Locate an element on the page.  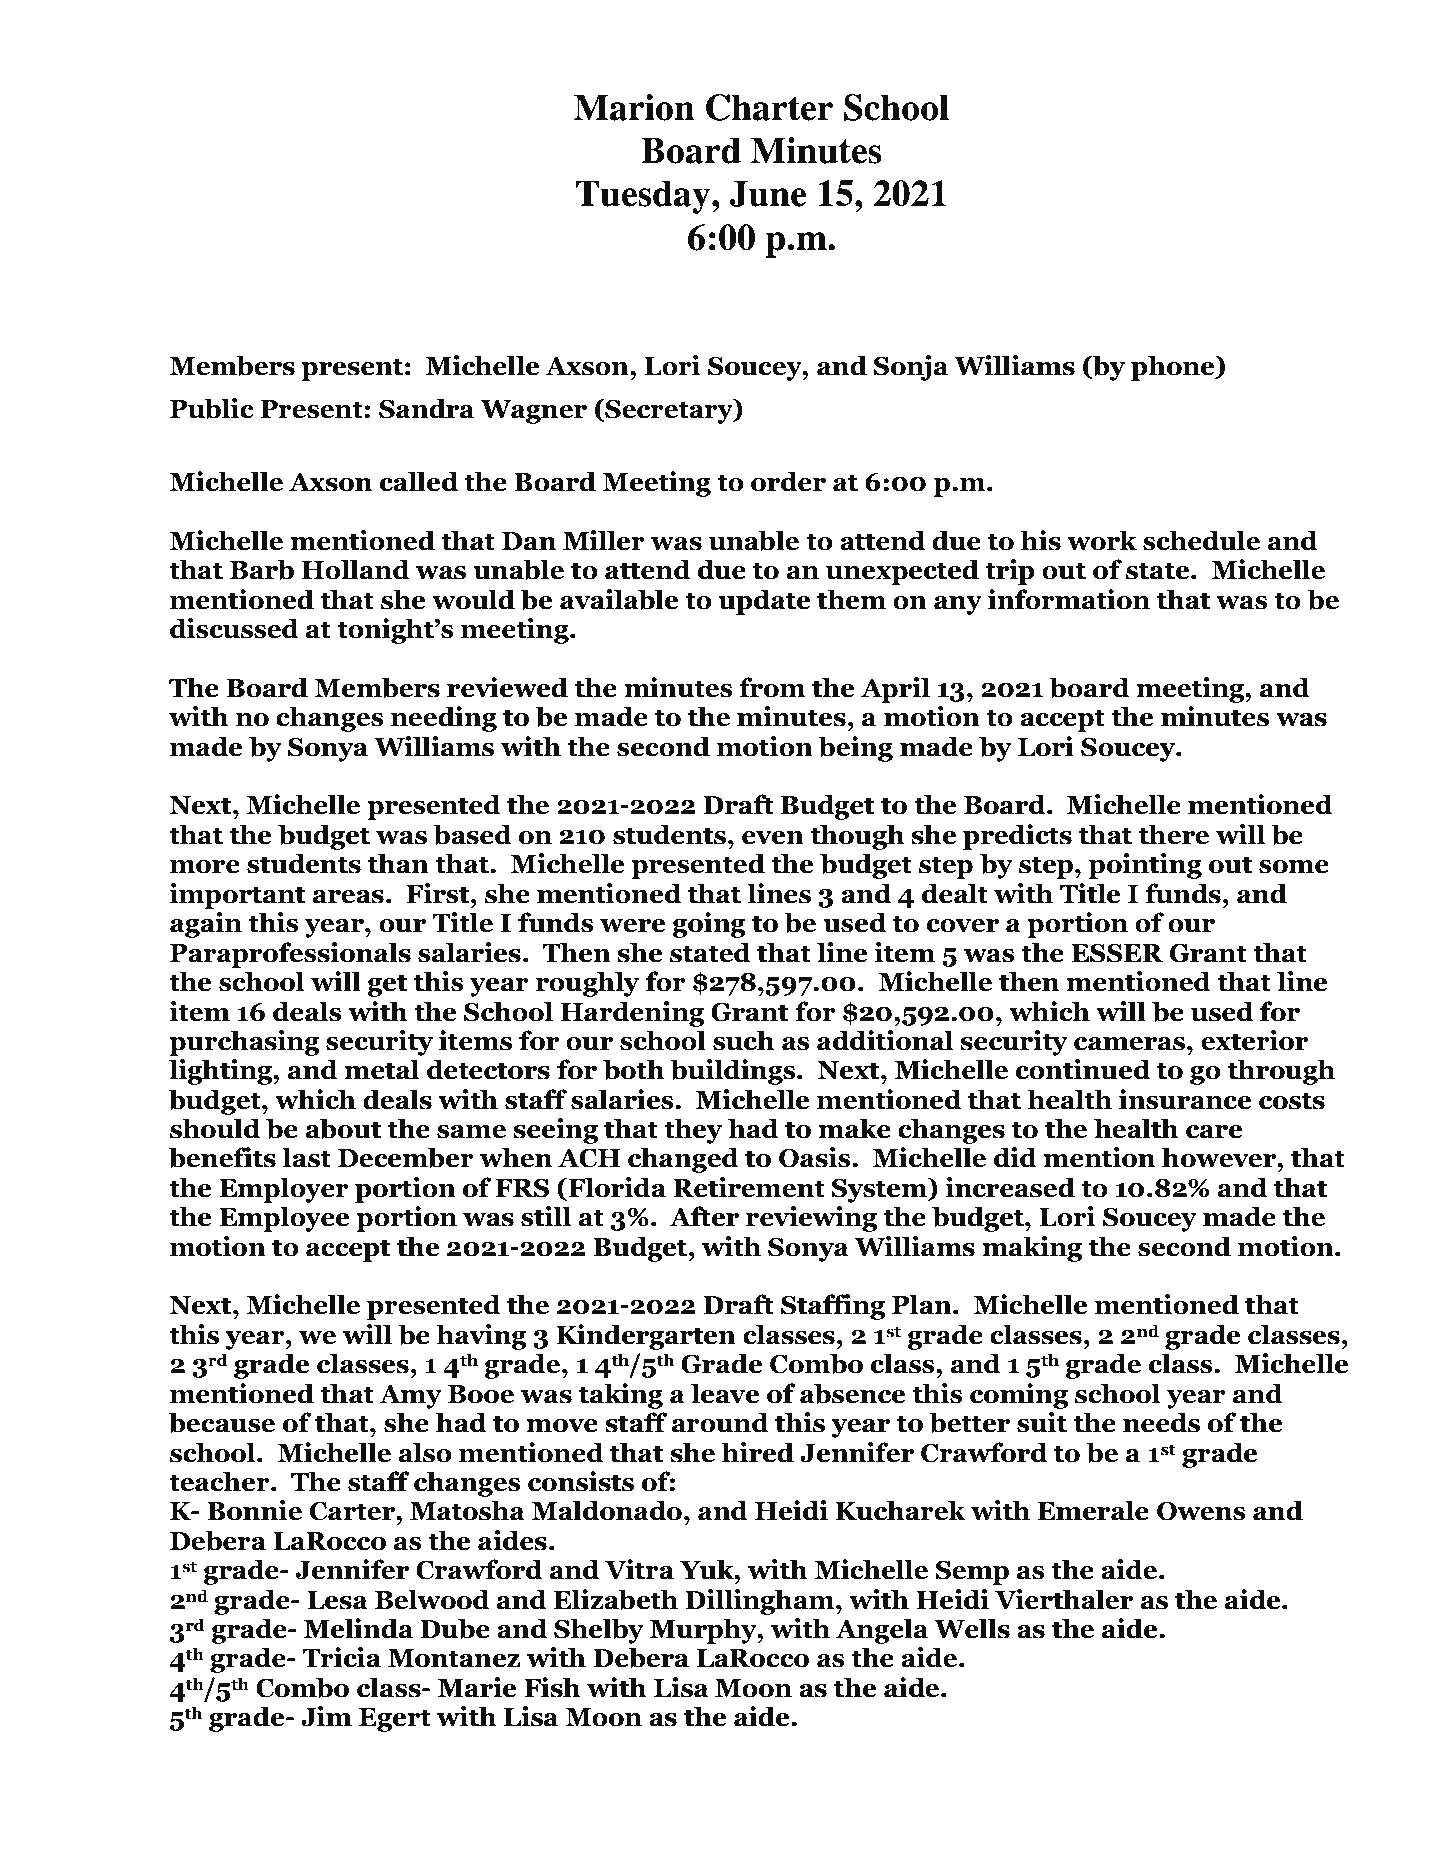
Marion is located at coordinates (634, 107).
